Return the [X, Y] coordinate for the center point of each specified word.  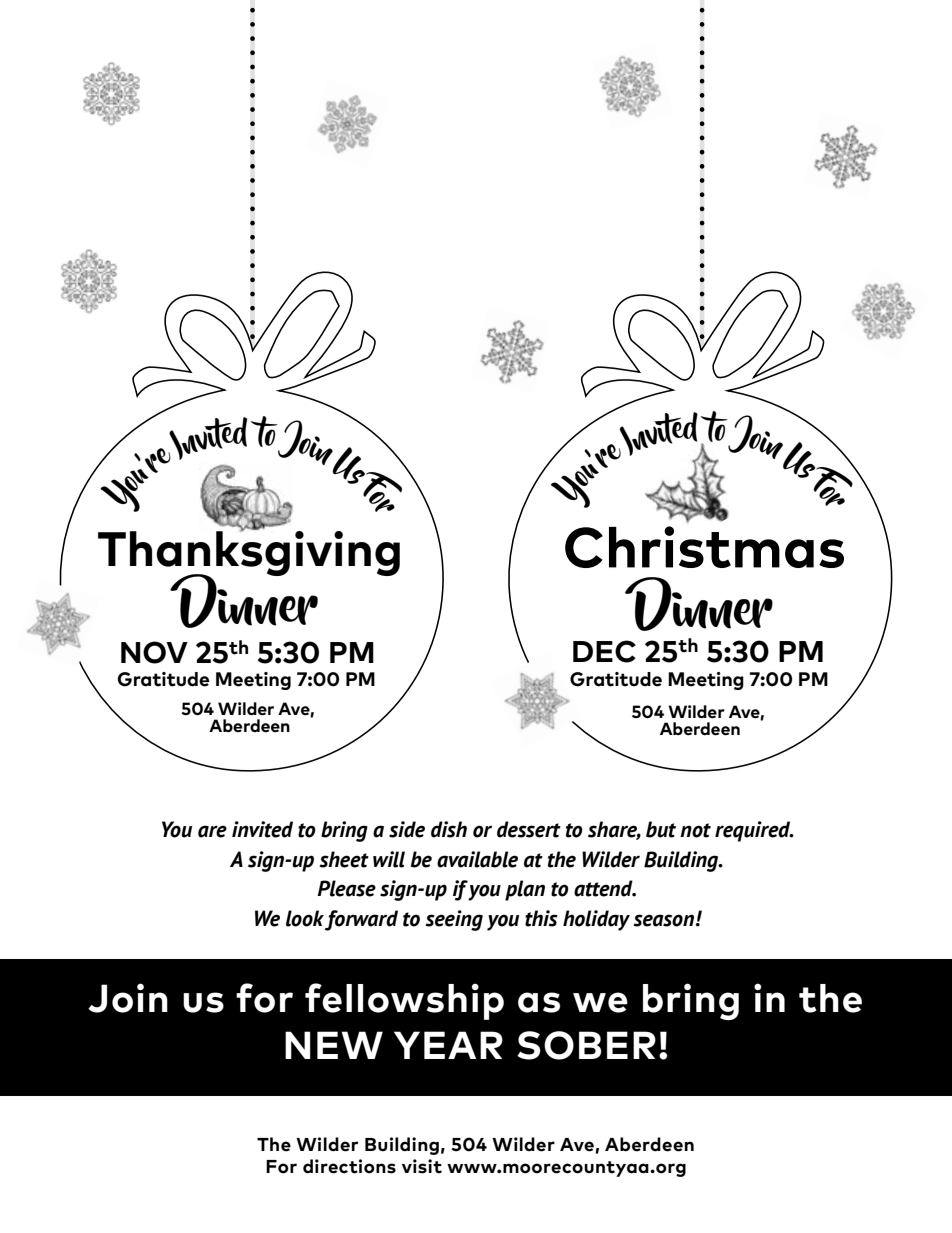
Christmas [704, 547]
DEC [604, 651]
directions [349, 1166]
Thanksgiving [249, 554]
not [695, 830]
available [477, 859]
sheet [344, 859]
